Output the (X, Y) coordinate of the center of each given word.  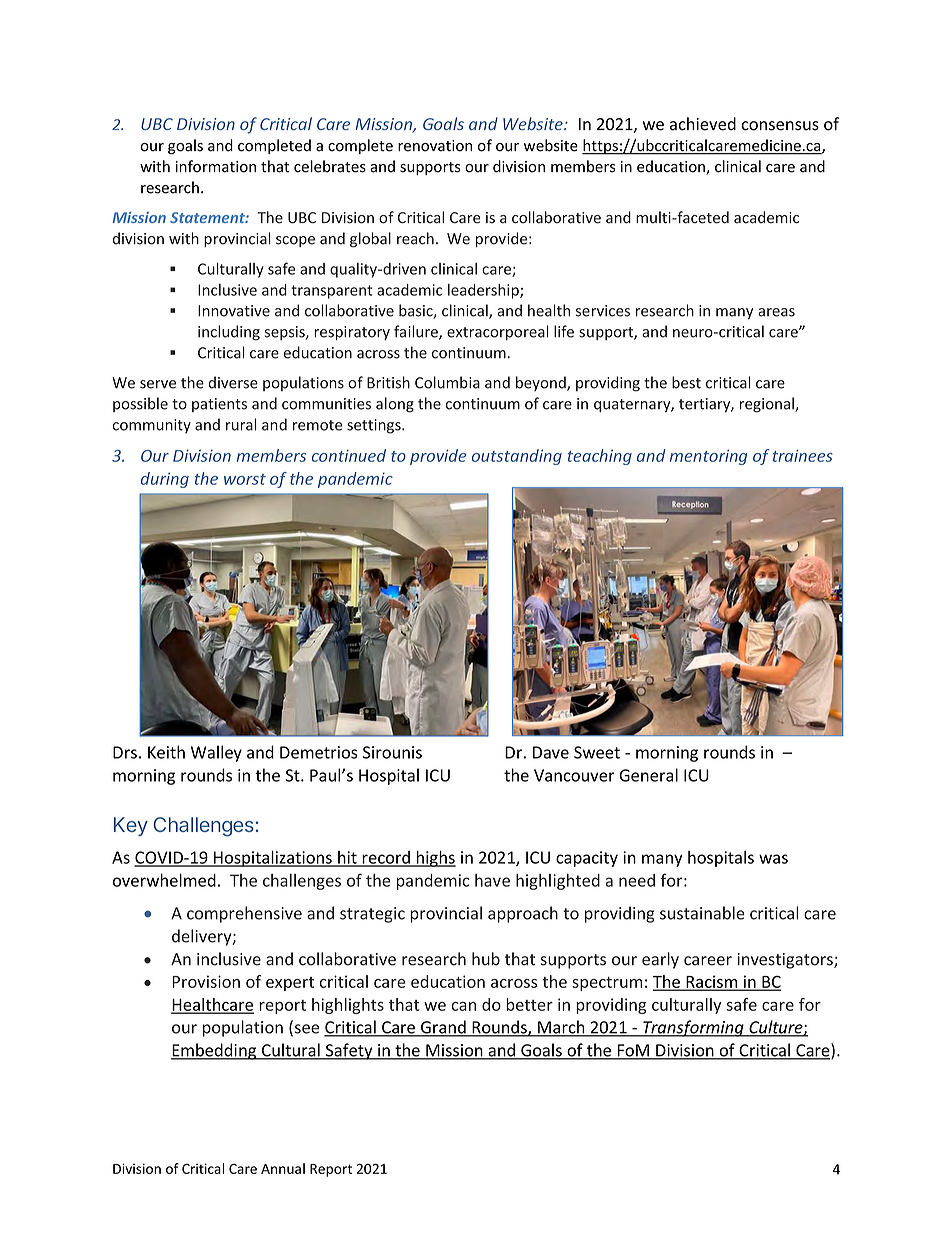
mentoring (708, 457)
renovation (435, 146)
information (216, 166)
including (229, 333)
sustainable (702, 913)
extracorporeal (498, 332)
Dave (551, 752)
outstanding (517, 457)
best (686, 382)
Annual (283, 1168)
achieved (703, 124)
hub (486, 959)
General (648, 775)
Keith (166, 752)
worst (245, 479)
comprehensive (244, 914)
